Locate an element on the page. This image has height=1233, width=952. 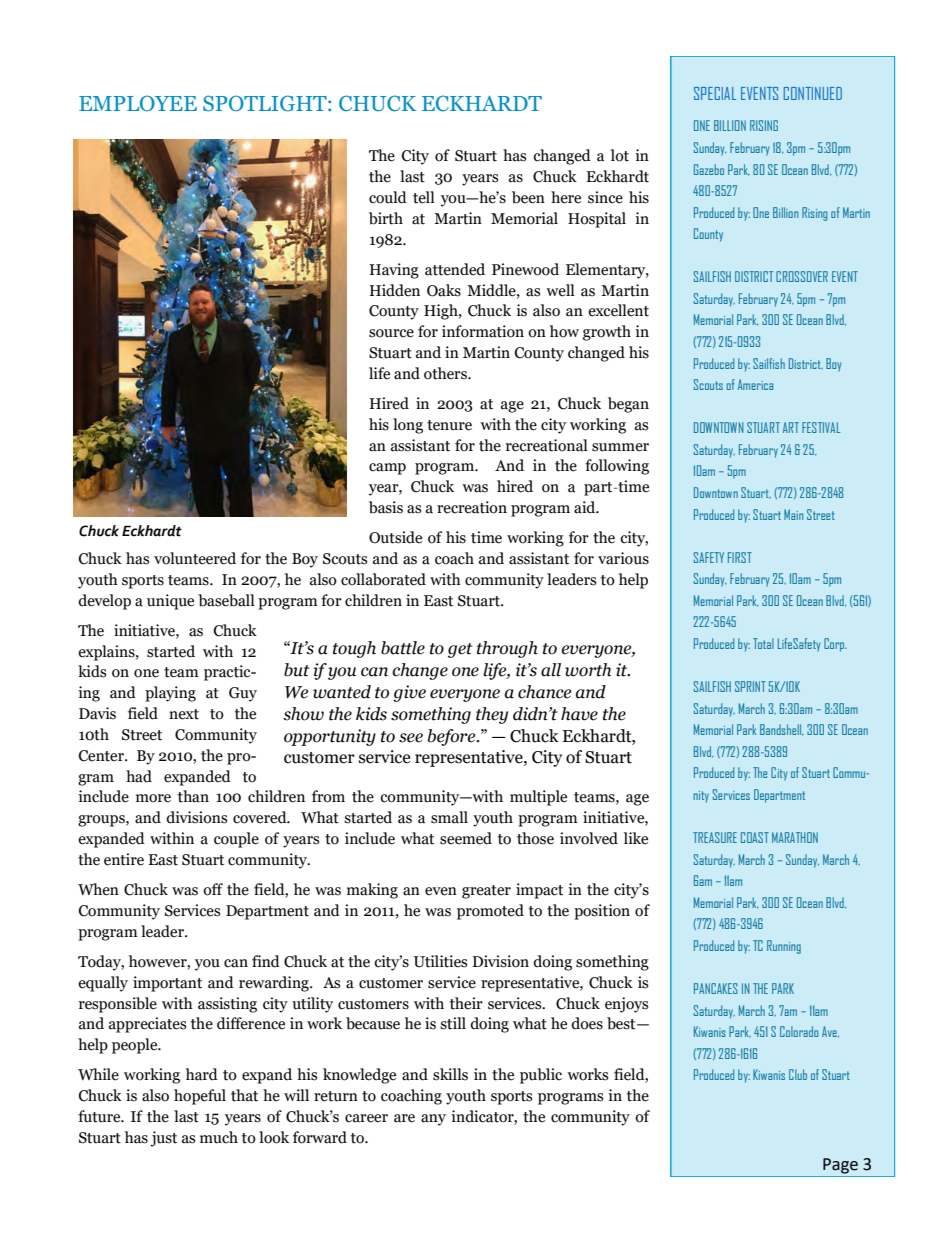
volunteered is located at coordinates (195, 558).
